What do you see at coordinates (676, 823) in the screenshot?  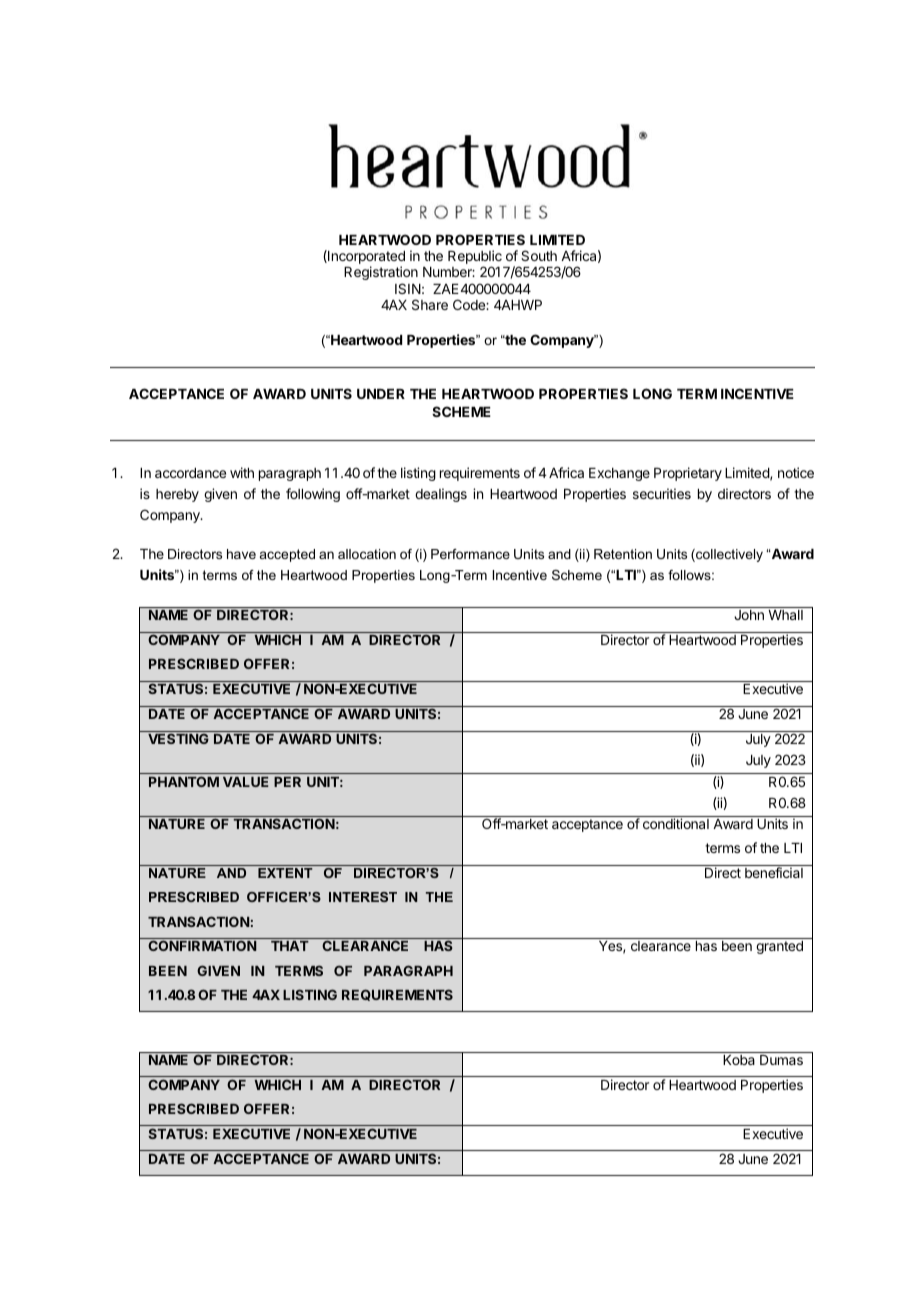 I see `conditional` at bounding box center [676, 823].
